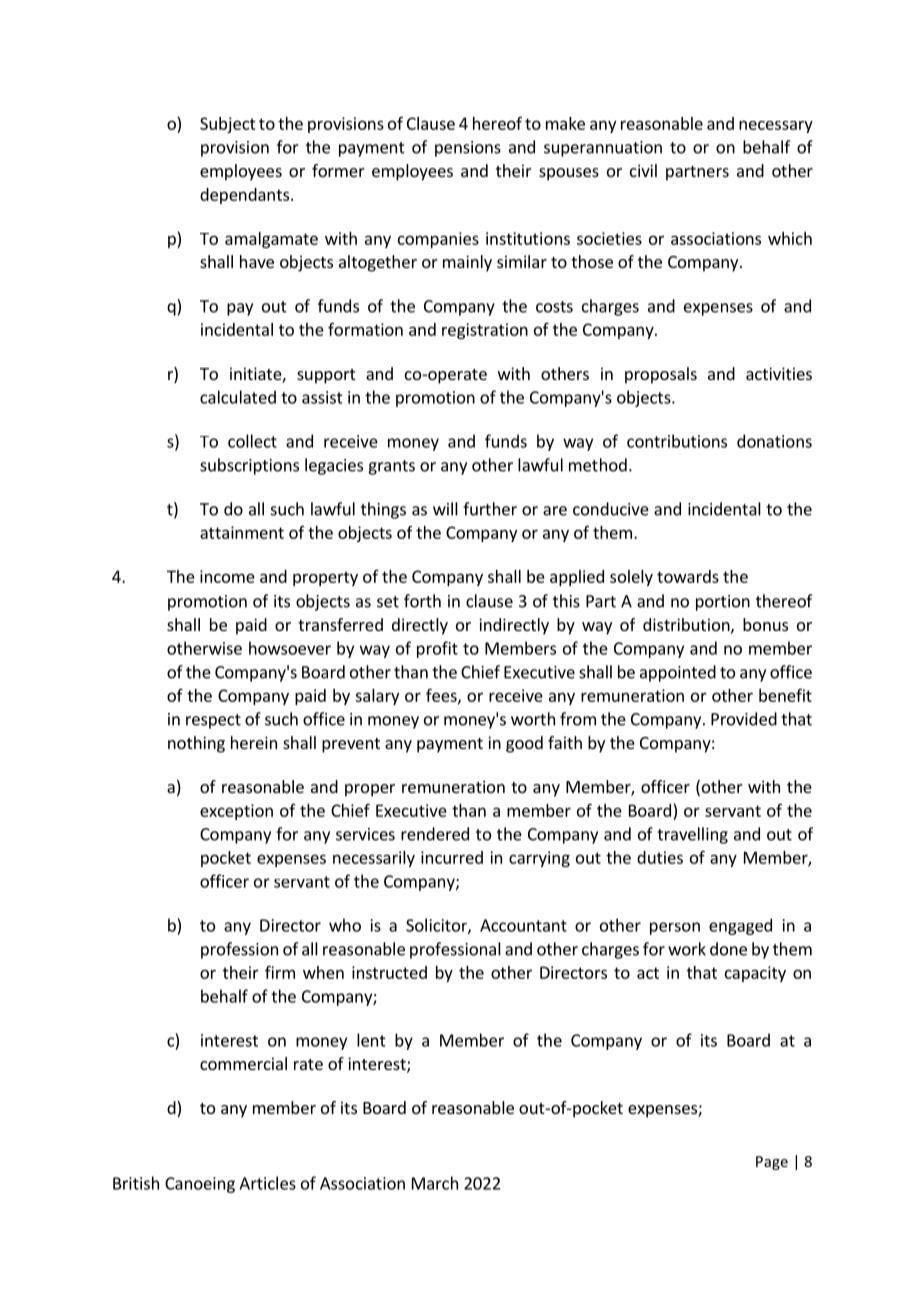 The image size is (924, 1308). What do you see at coordinates (468, 149) in the screenshot?
I see `pensions` at bounding box center [468, 149].
